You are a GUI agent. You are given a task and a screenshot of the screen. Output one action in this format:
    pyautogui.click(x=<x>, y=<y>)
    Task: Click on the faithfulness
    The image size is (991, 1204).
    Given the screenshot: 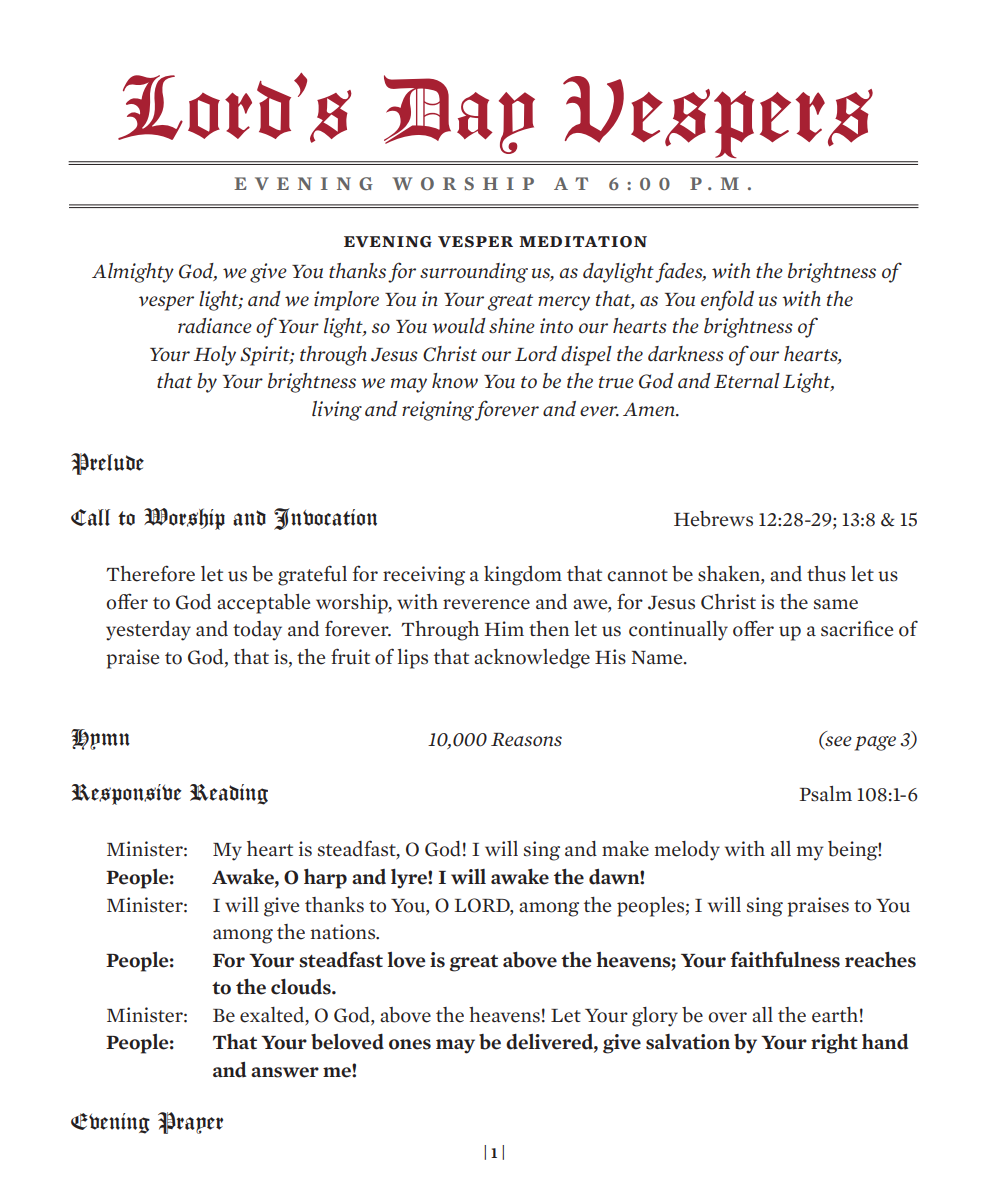 What is the action you would take?
    pyautogui.click(x=785, y=959)
